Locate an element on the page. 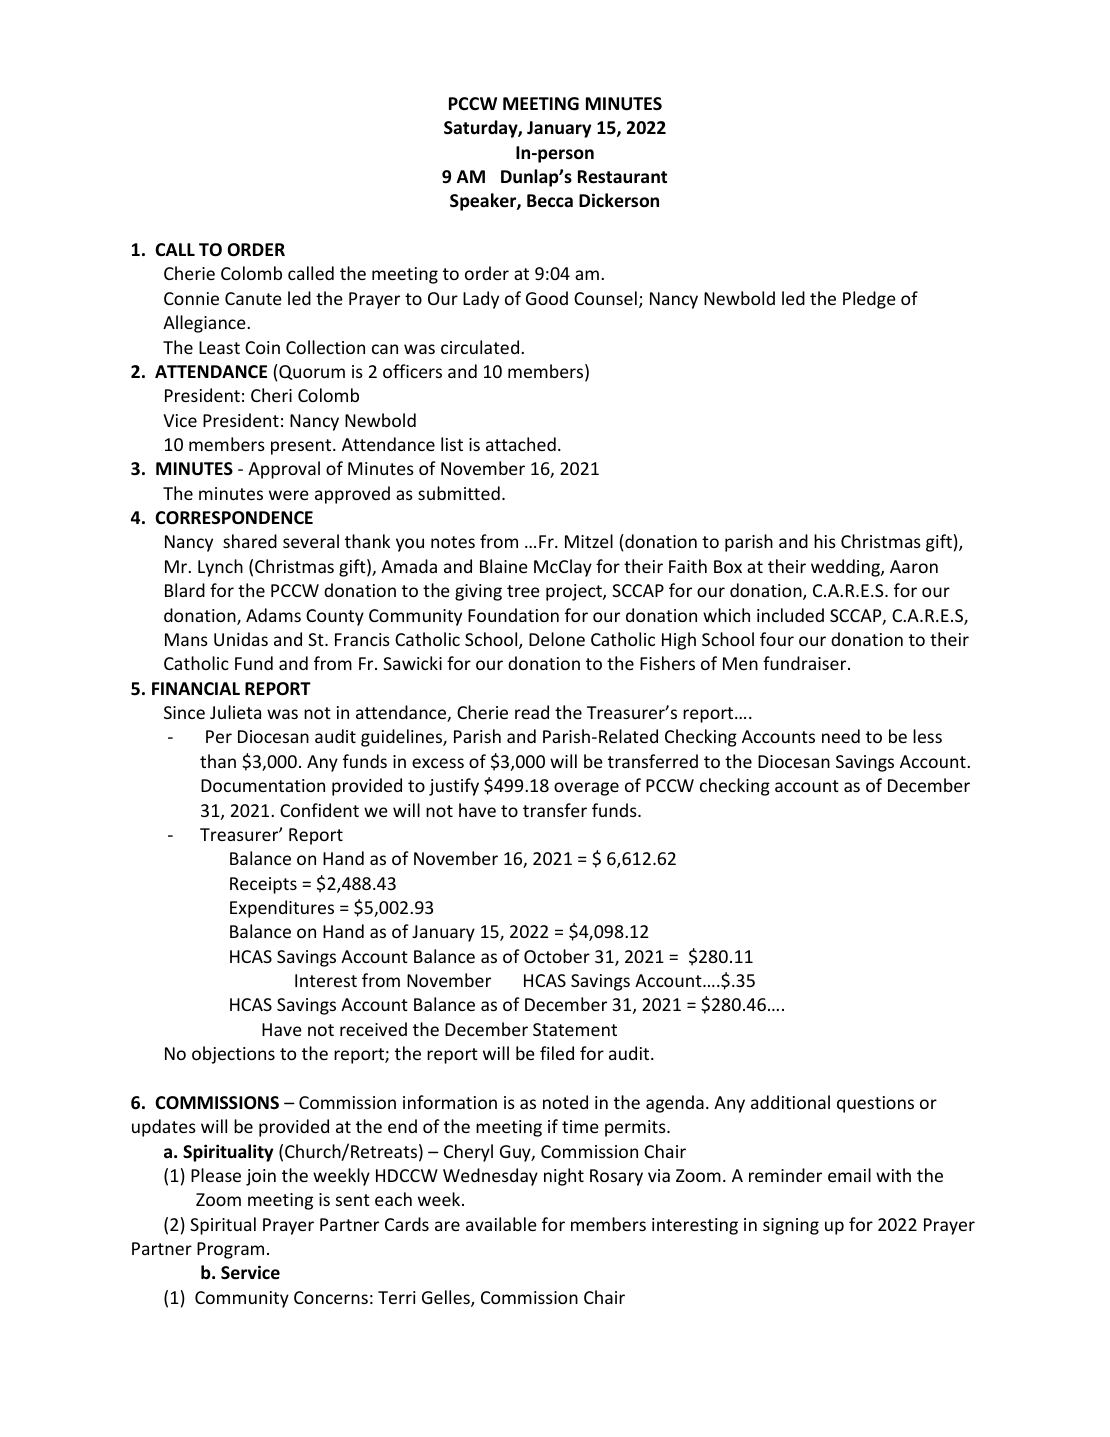  Program is located at coordinates (230, 1250).
